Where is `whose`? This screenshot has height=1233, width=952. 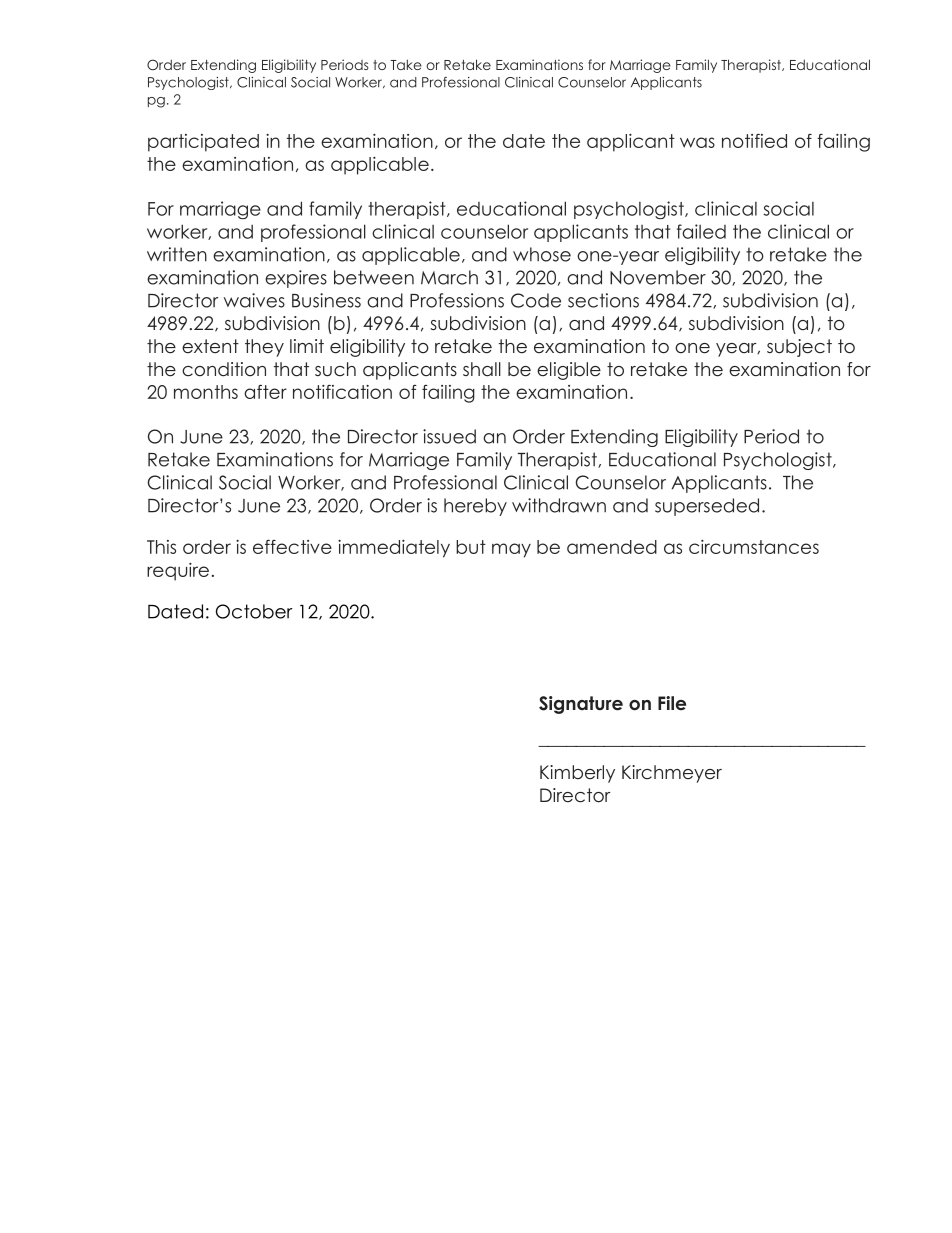
whose is located at coordinates (542, 254).
